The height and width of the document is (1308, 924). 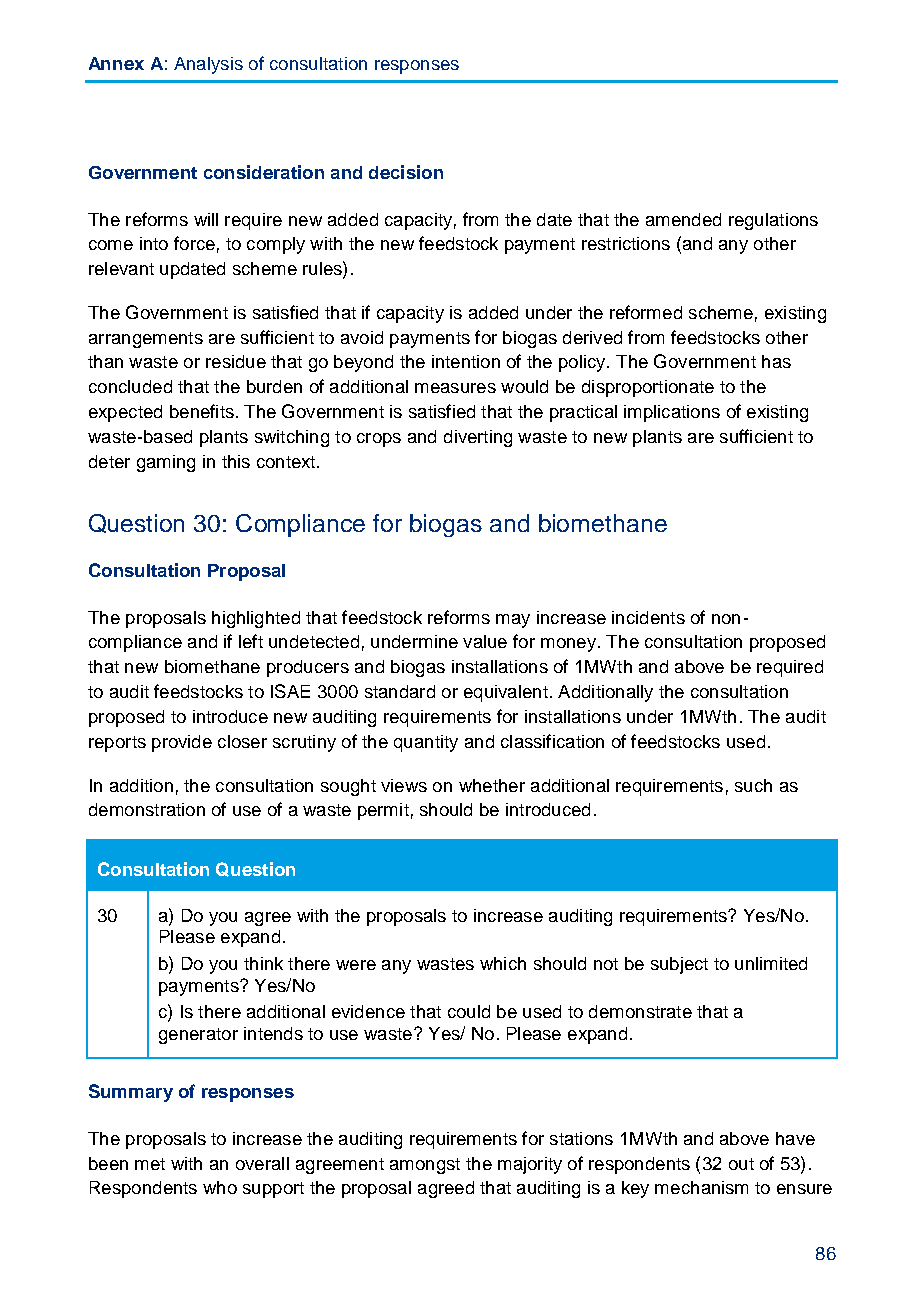 What do you see at coordinates (208, 65) in the document?
I see `Analysis` at bounding box center [208, 65].
